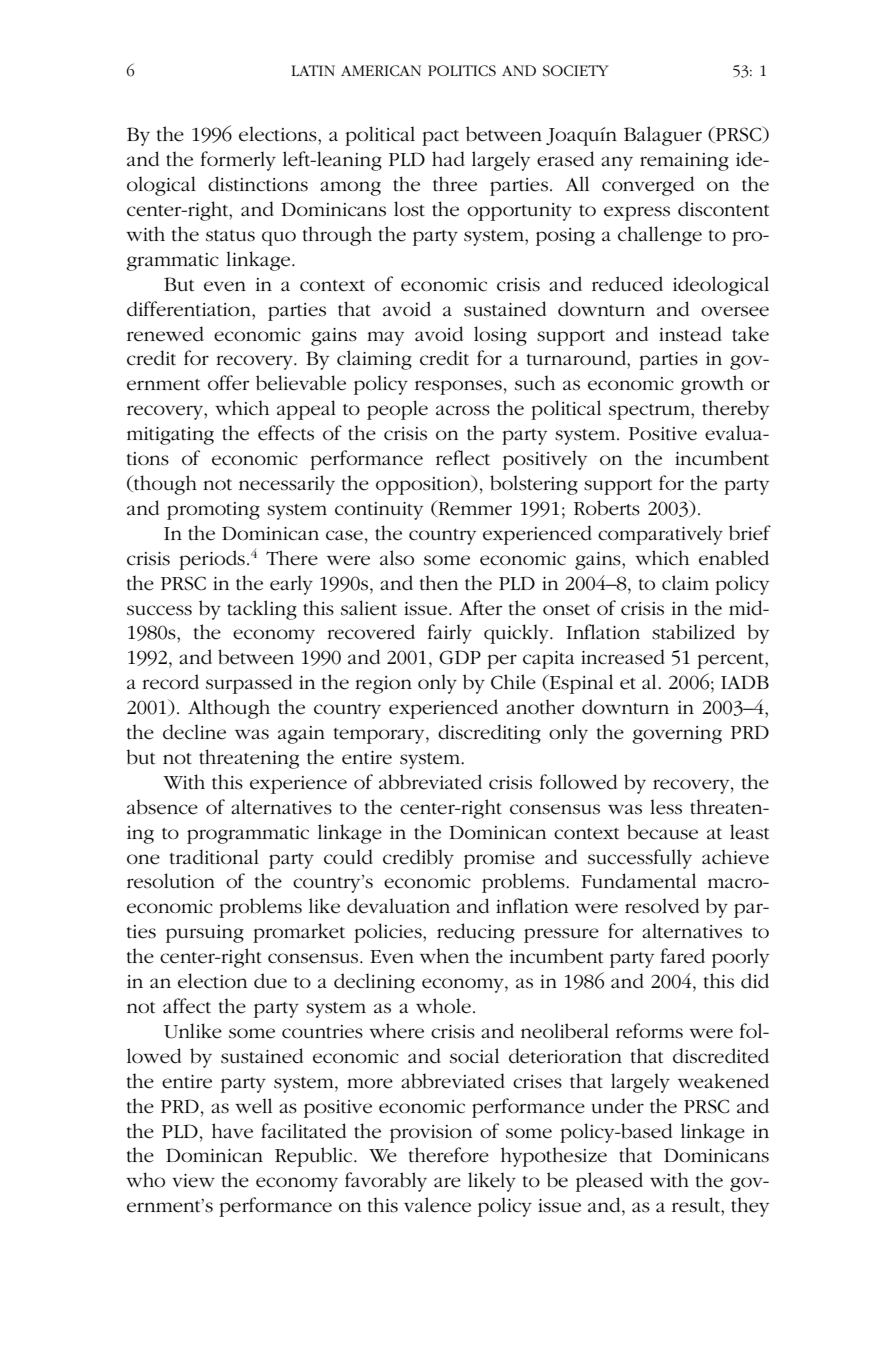  I want to click on valence, so click(437, 1205).
